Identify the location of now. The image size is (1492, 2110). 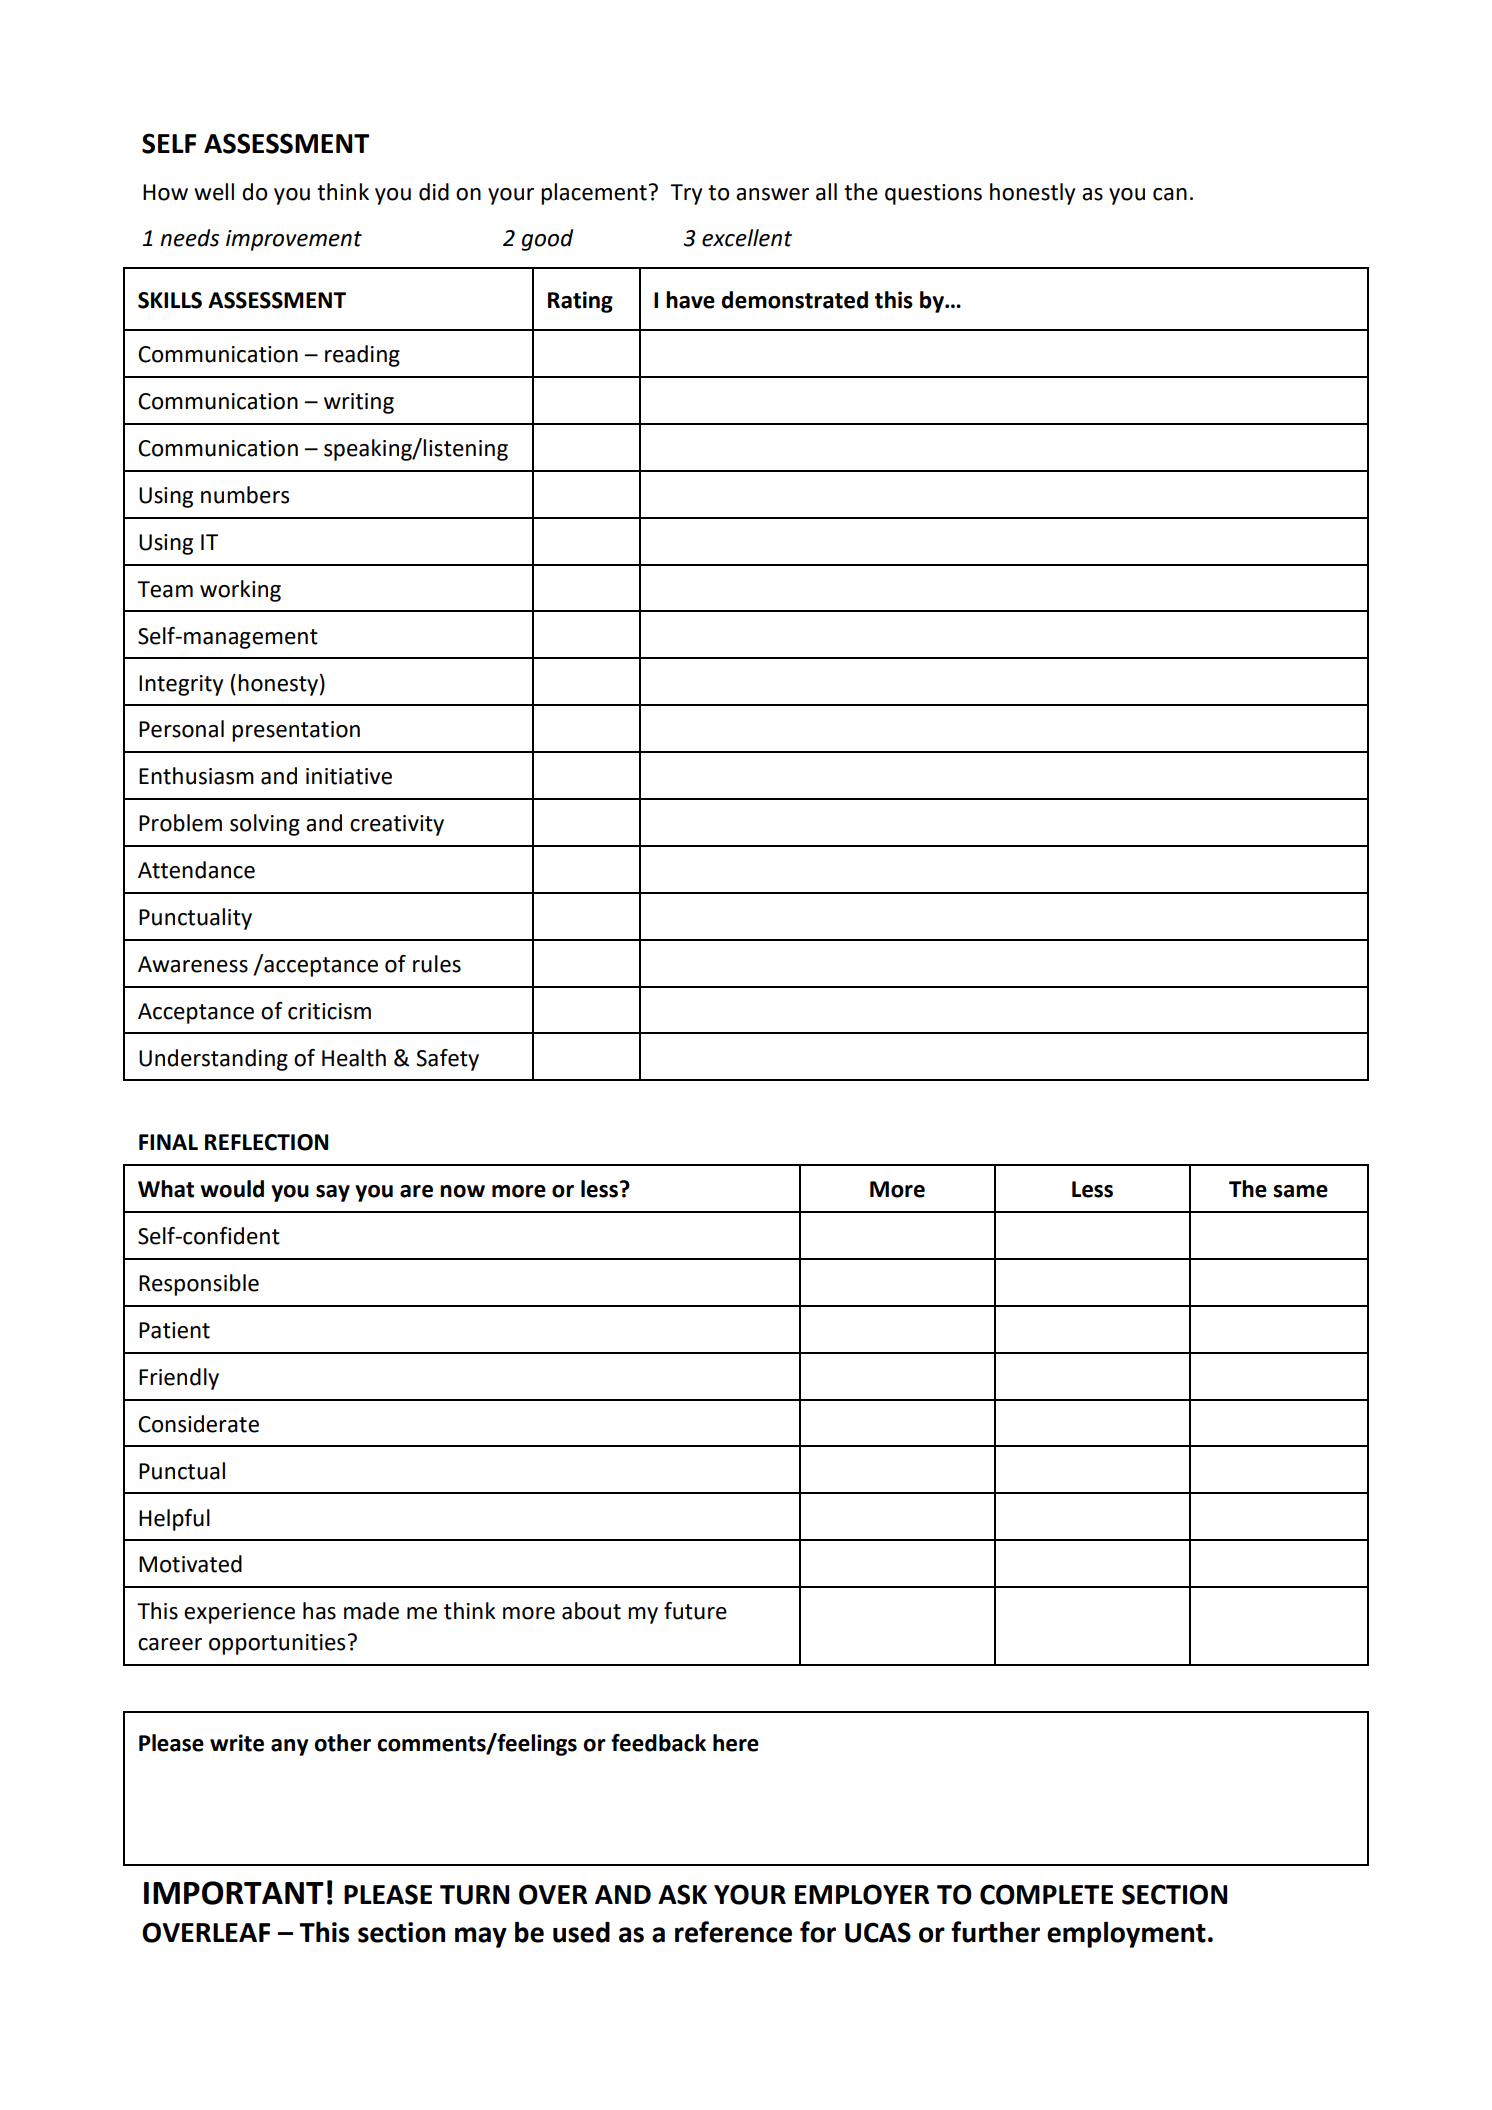
(462, 1191).
